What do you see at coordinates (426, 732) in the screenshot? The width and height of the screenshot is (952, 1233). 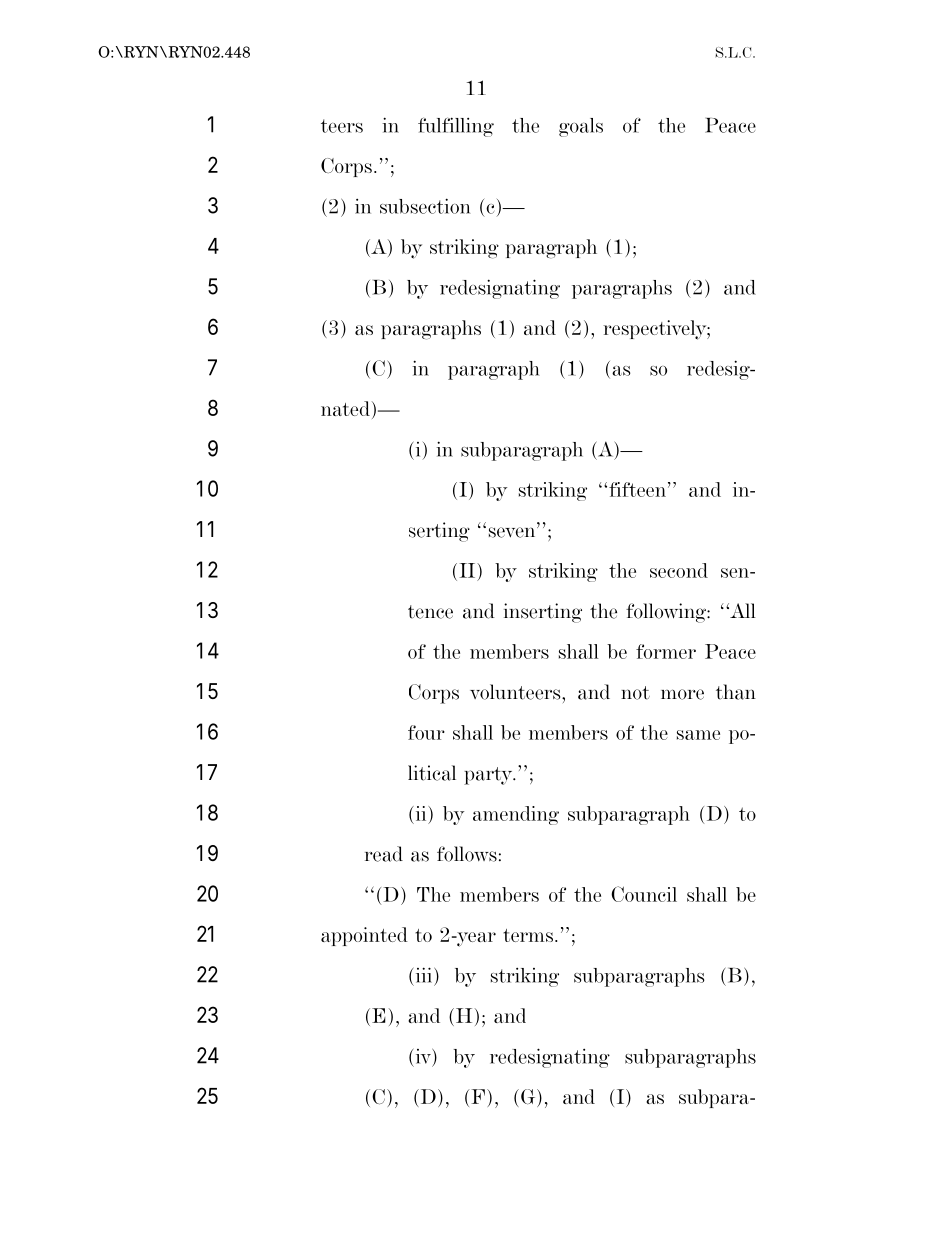 I see `four` at bounding box center [426, 732].
